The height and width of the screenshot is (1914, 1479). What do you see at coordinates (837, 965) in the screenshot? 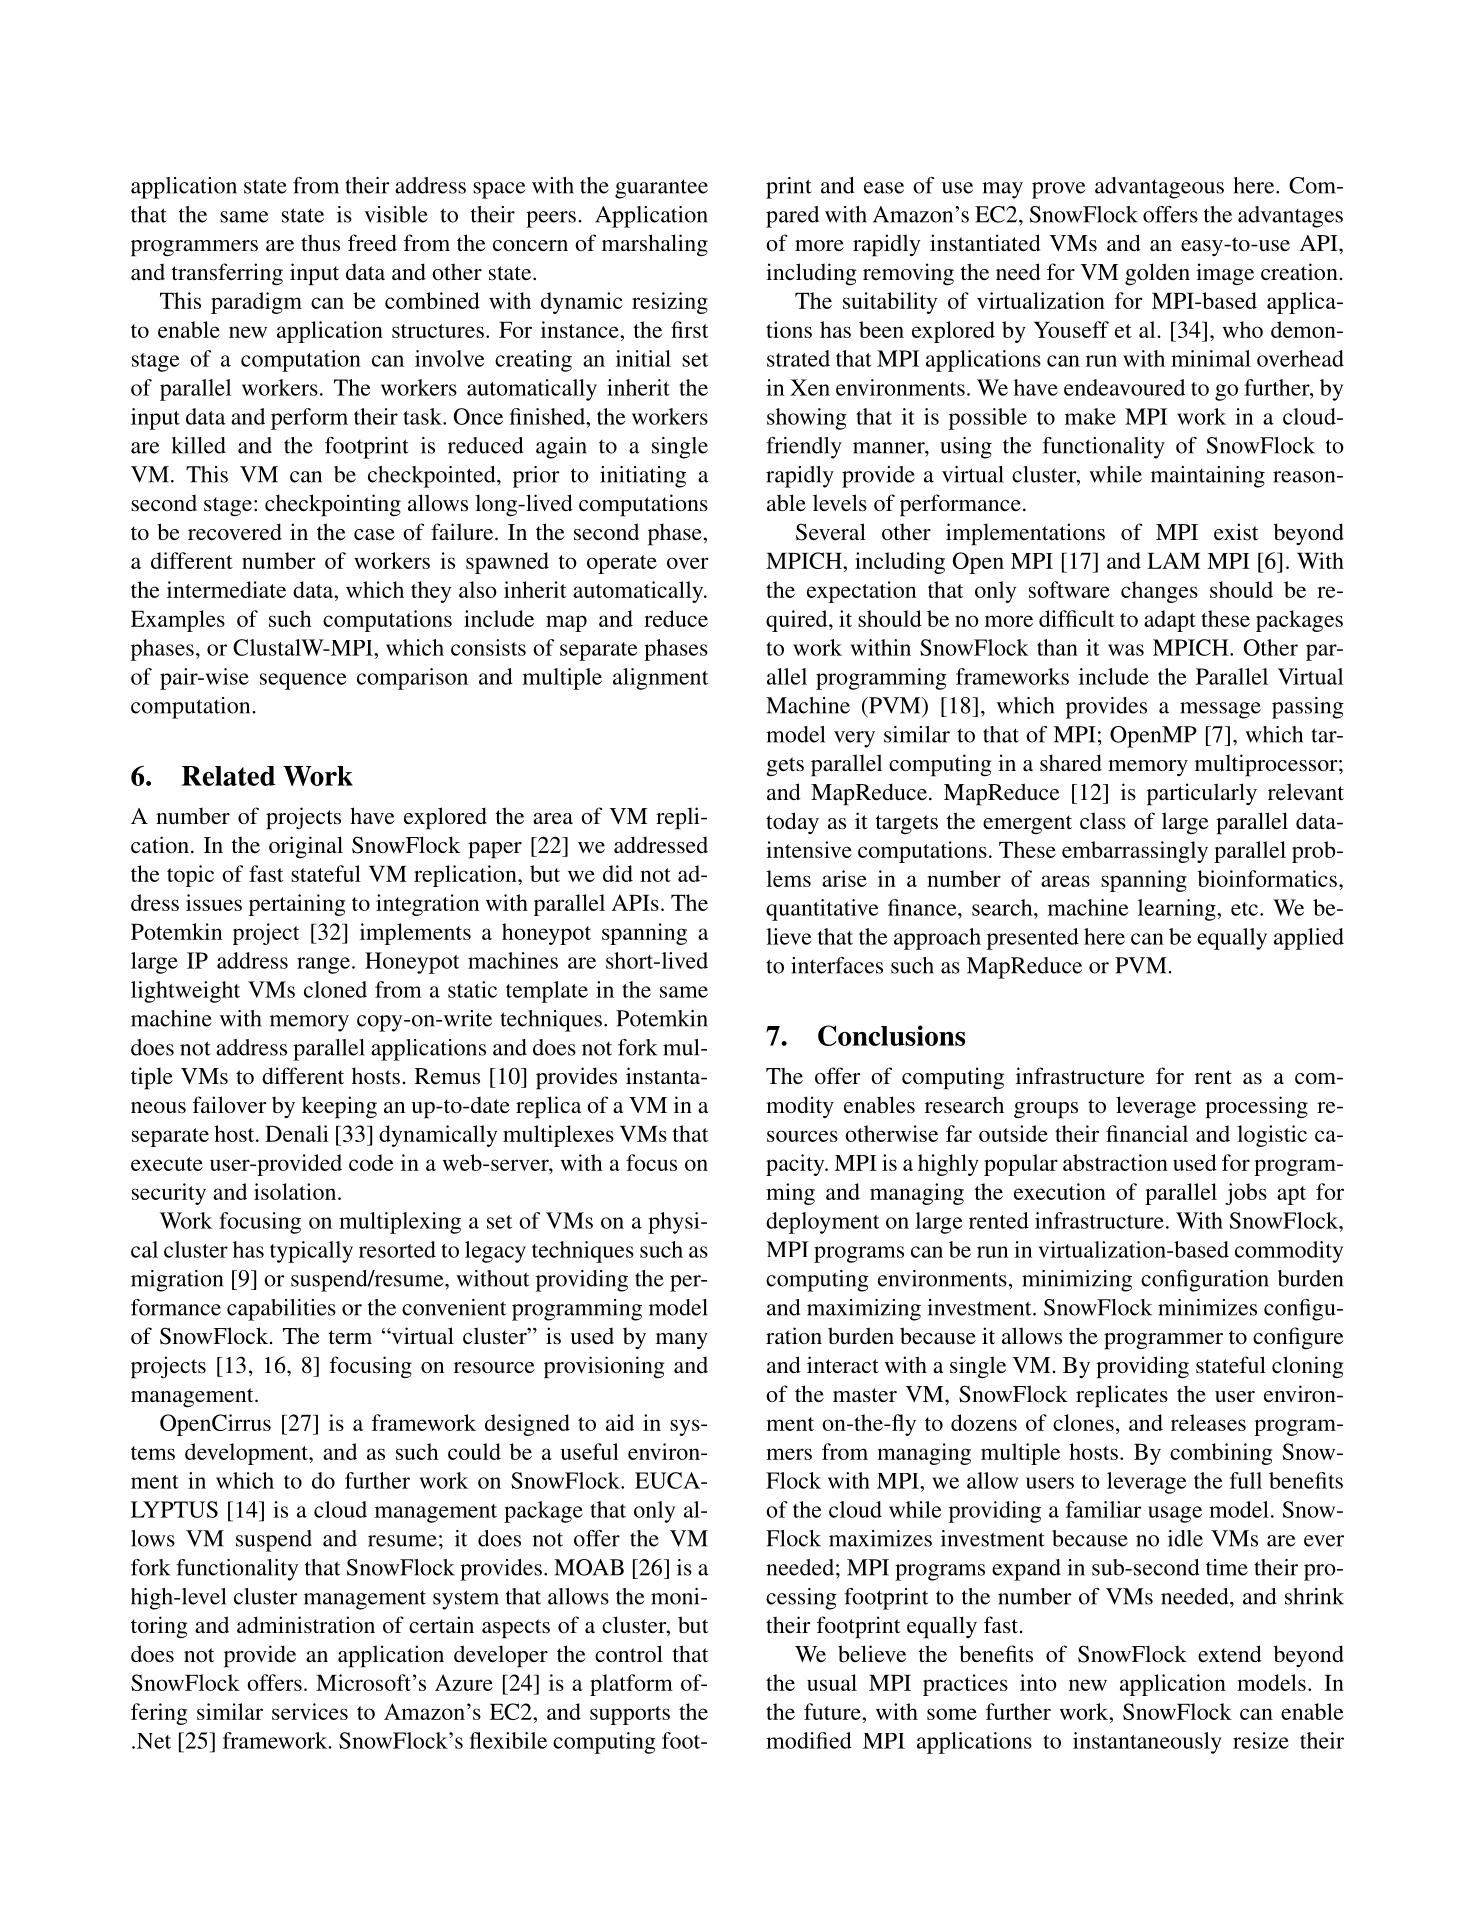
I see `interfaces` at bounding box center [837, 965].
